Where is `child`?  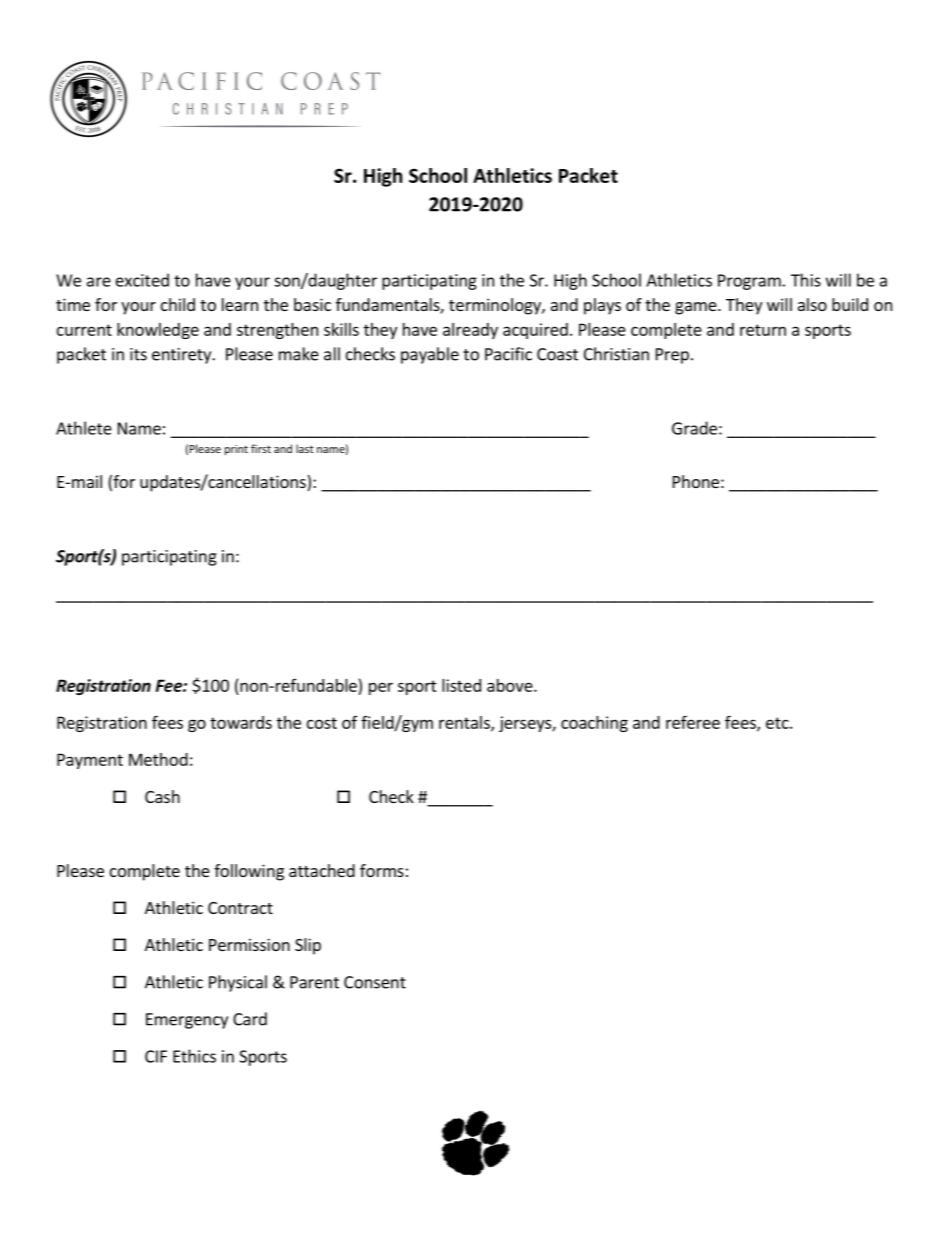
child is located at coordinates (178, 304).
